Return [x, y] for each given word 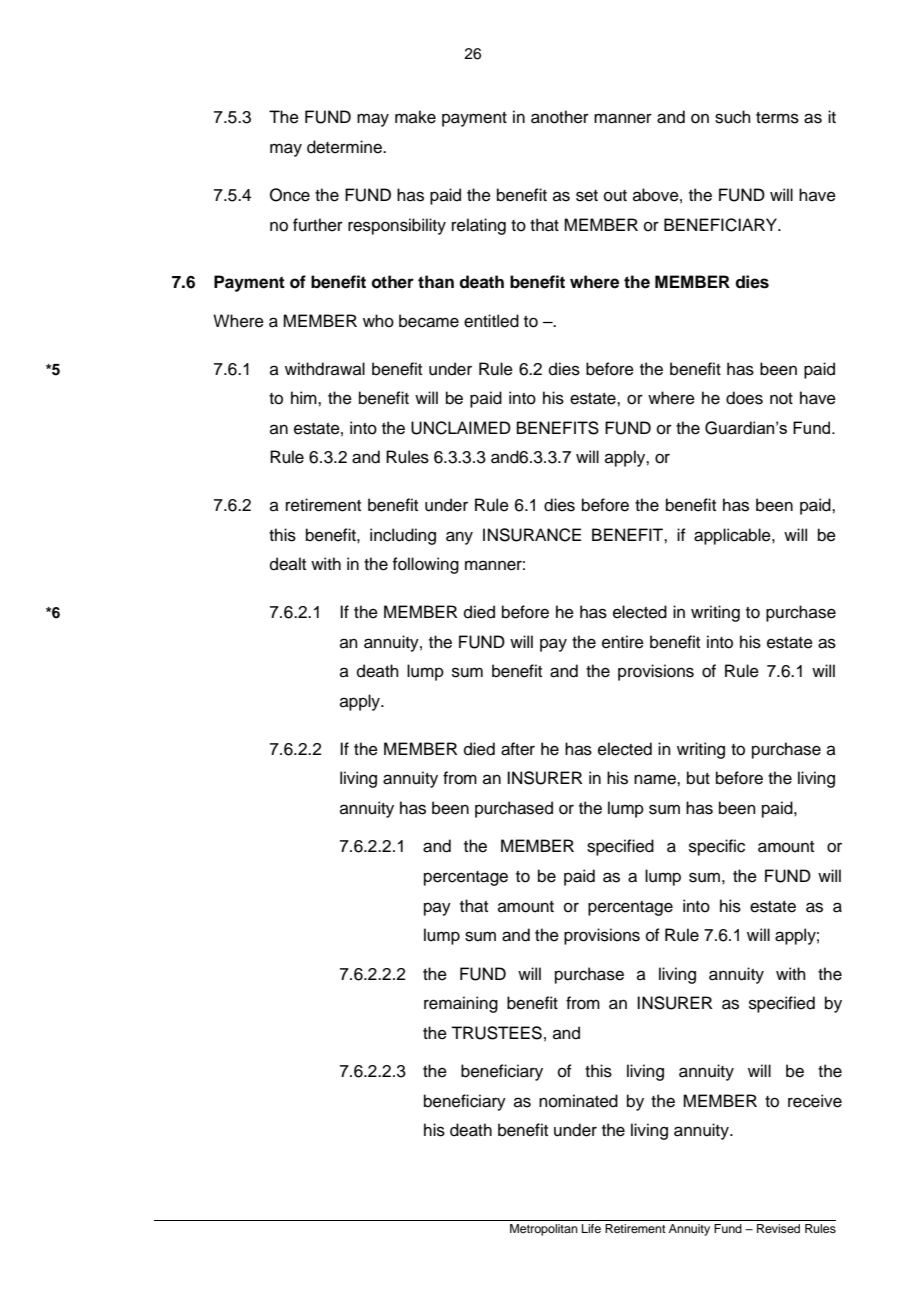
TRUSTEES [496, 1033]
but [698, 778]
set [587, 196]
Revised [778, 1228]
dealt [288, 564]
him [305, 397]
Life [591, 1228]
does [744, 398]
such [733, 117]
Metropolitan [544, 1230]
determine [345, 147]
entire [623, 642]
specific [717, 847]
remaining [461, 1004]
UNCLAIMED [461, 428]
